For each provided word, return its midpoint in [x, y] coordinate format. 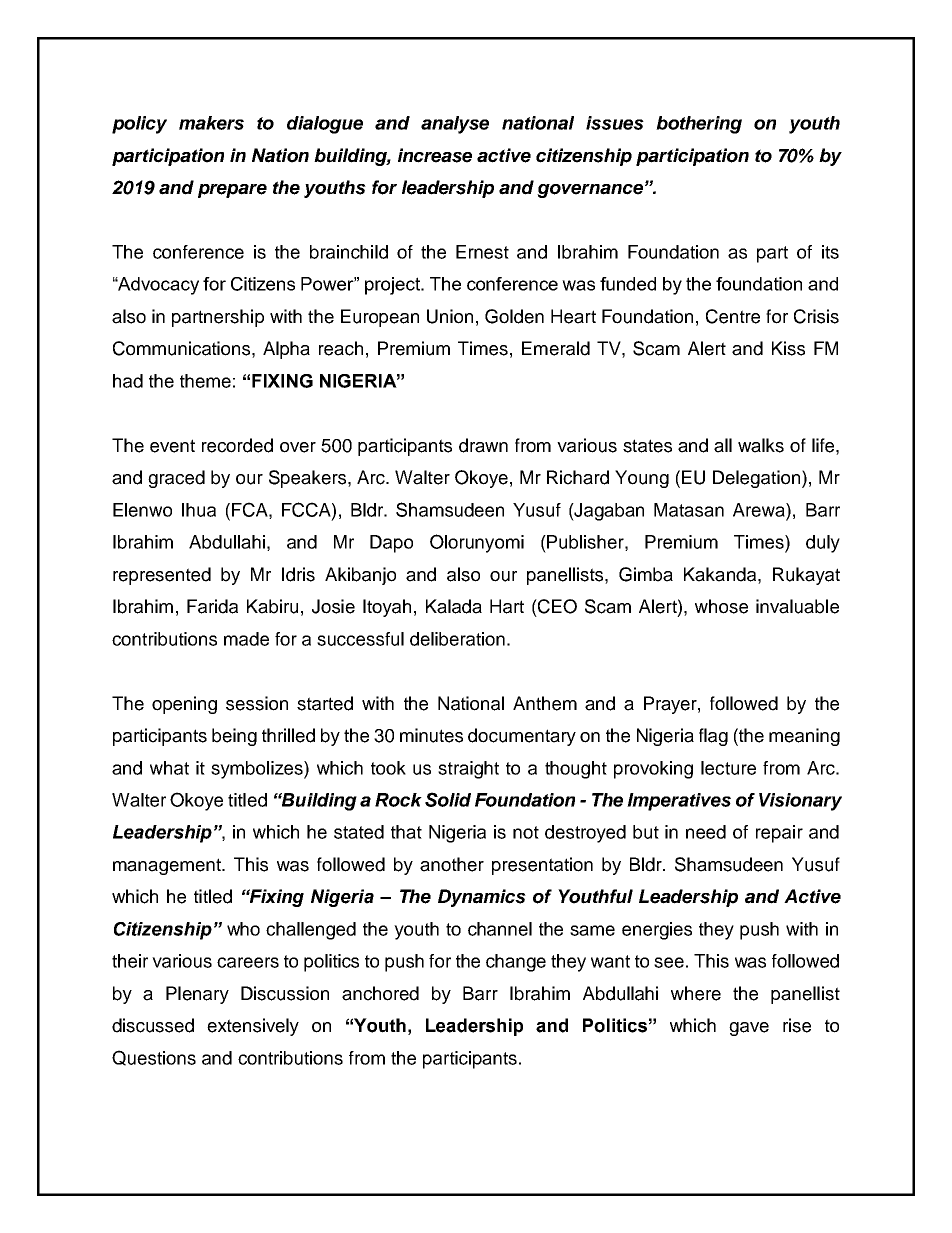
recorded [237, 445]
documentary [522, 737]
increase [435, 155]
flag [713, 737]
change [516, 963]
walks [761, 445]
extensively [253, 1027]
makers [211, 123]
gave [749, 1029]
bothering [699, 125]
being [234, 737]
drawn [483, 445]
